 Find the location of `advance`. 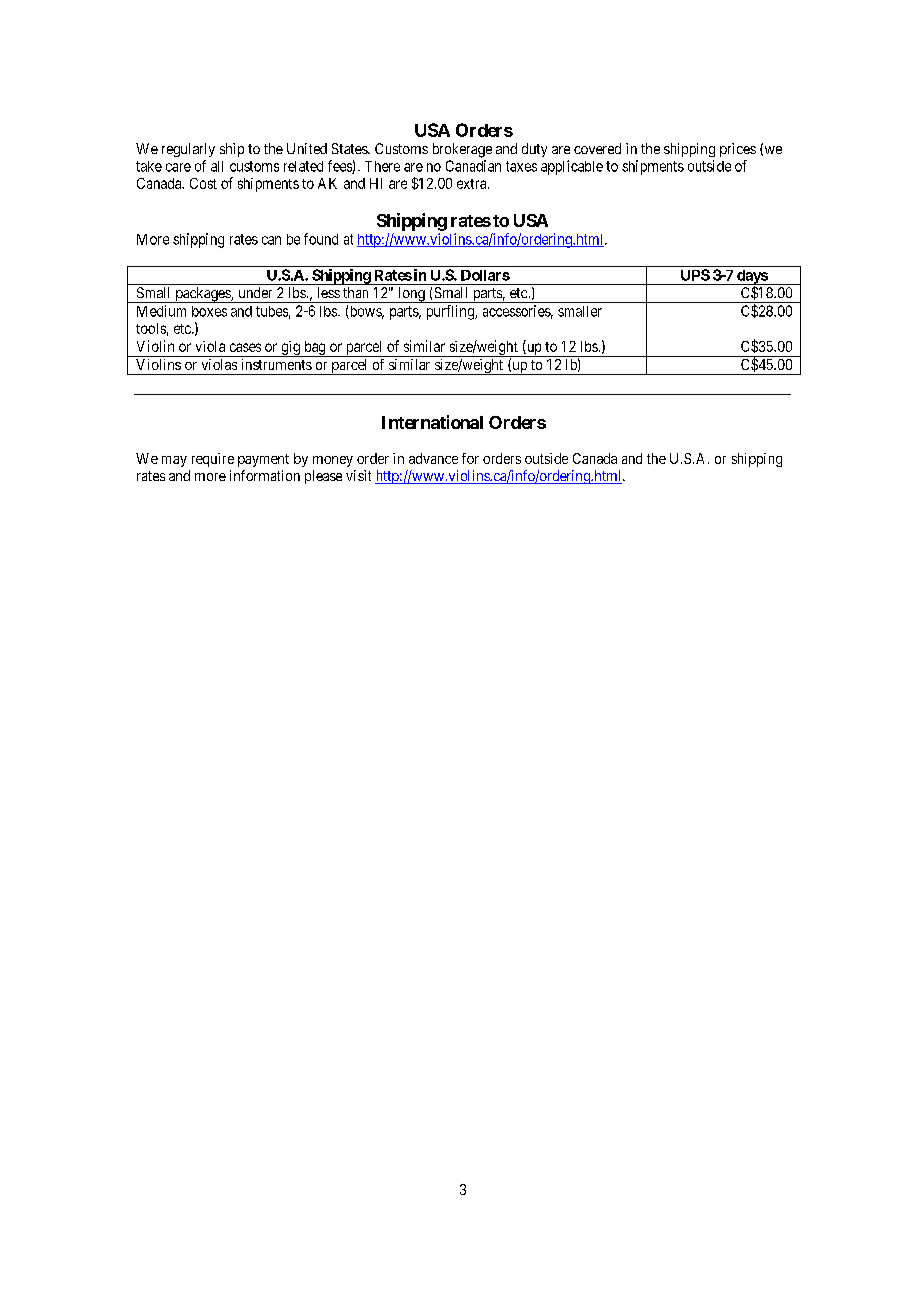

advance is located at coordinates (433, 458).
